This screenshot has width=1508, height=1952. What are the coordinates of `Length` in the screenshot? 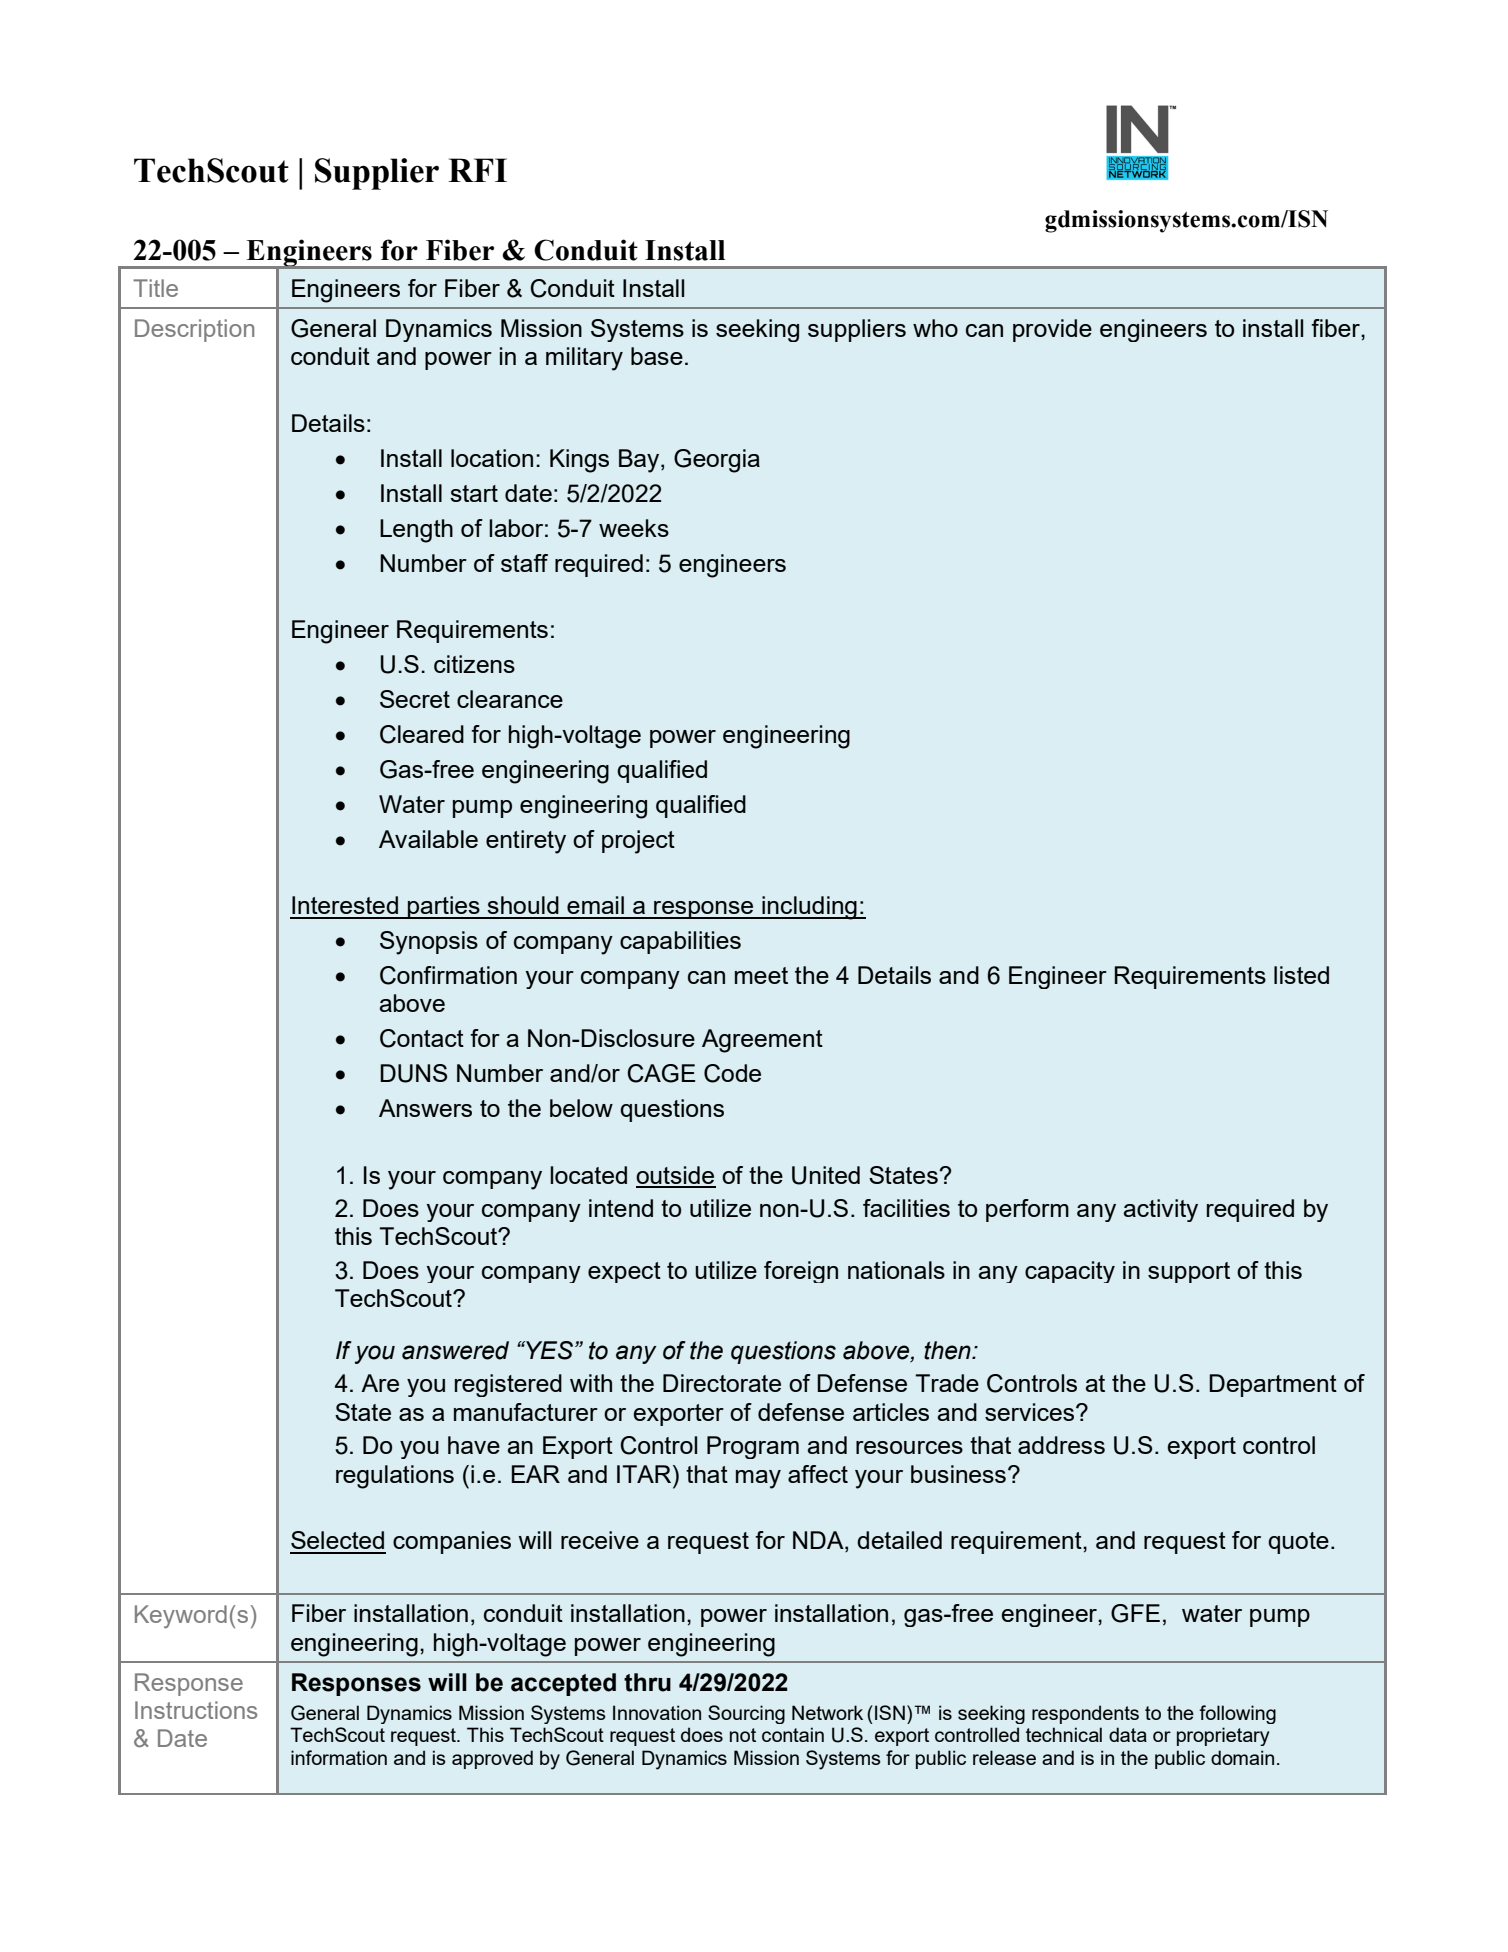 It's located at (416, 531).
